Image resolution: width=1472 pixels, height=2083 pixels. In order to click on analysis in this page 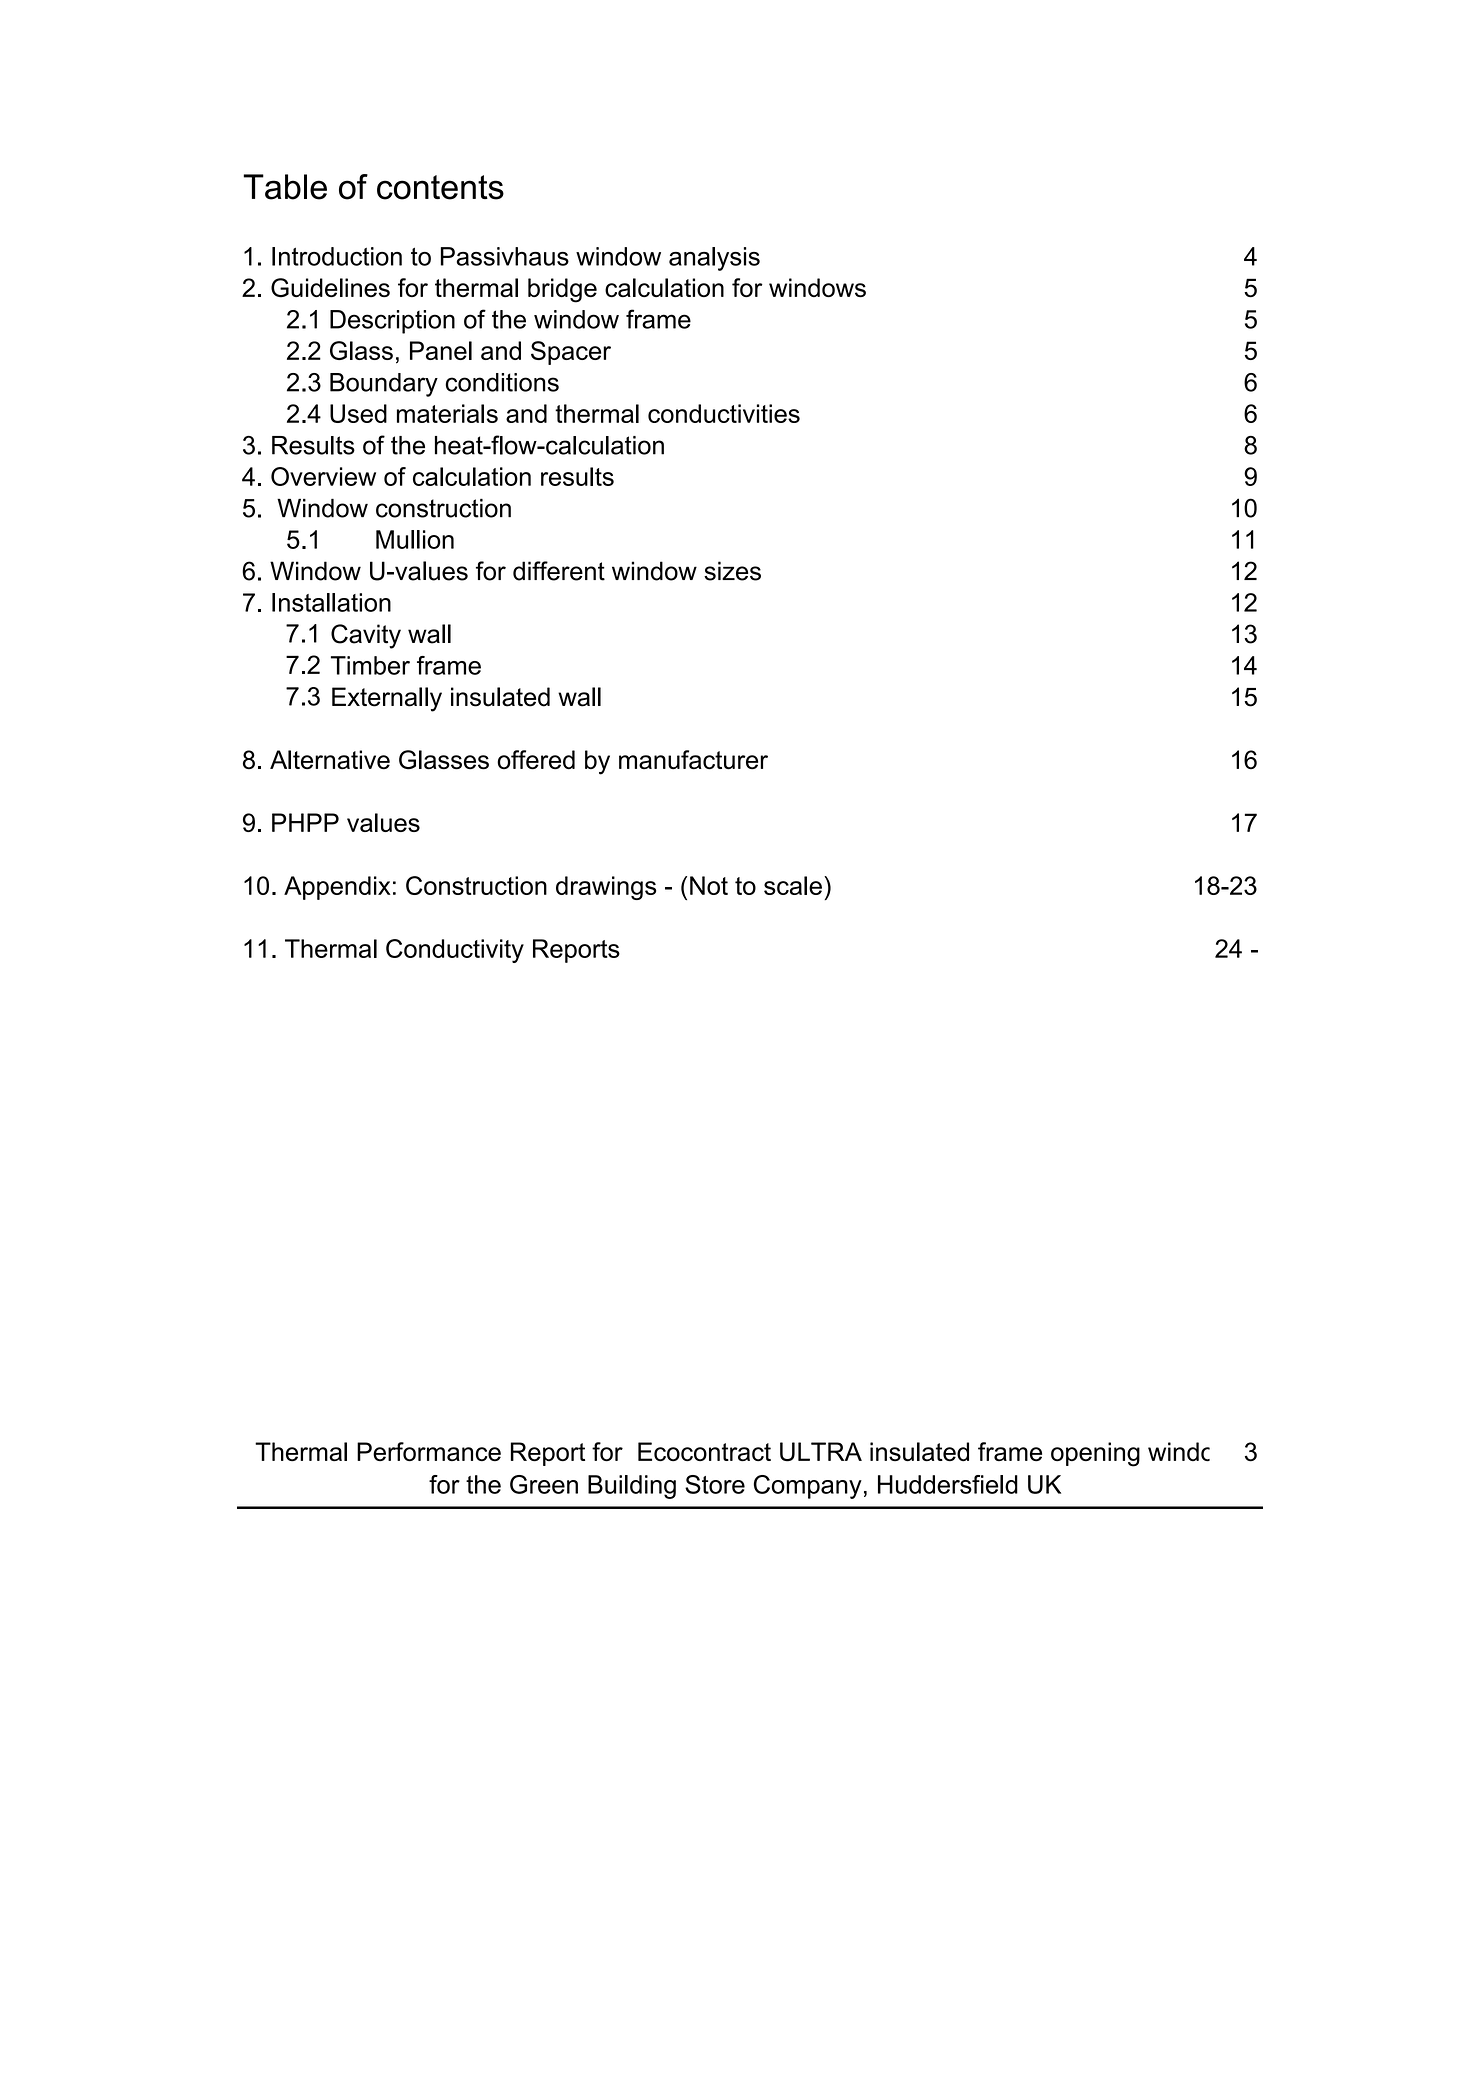, I will do `click(714, 259)`.
